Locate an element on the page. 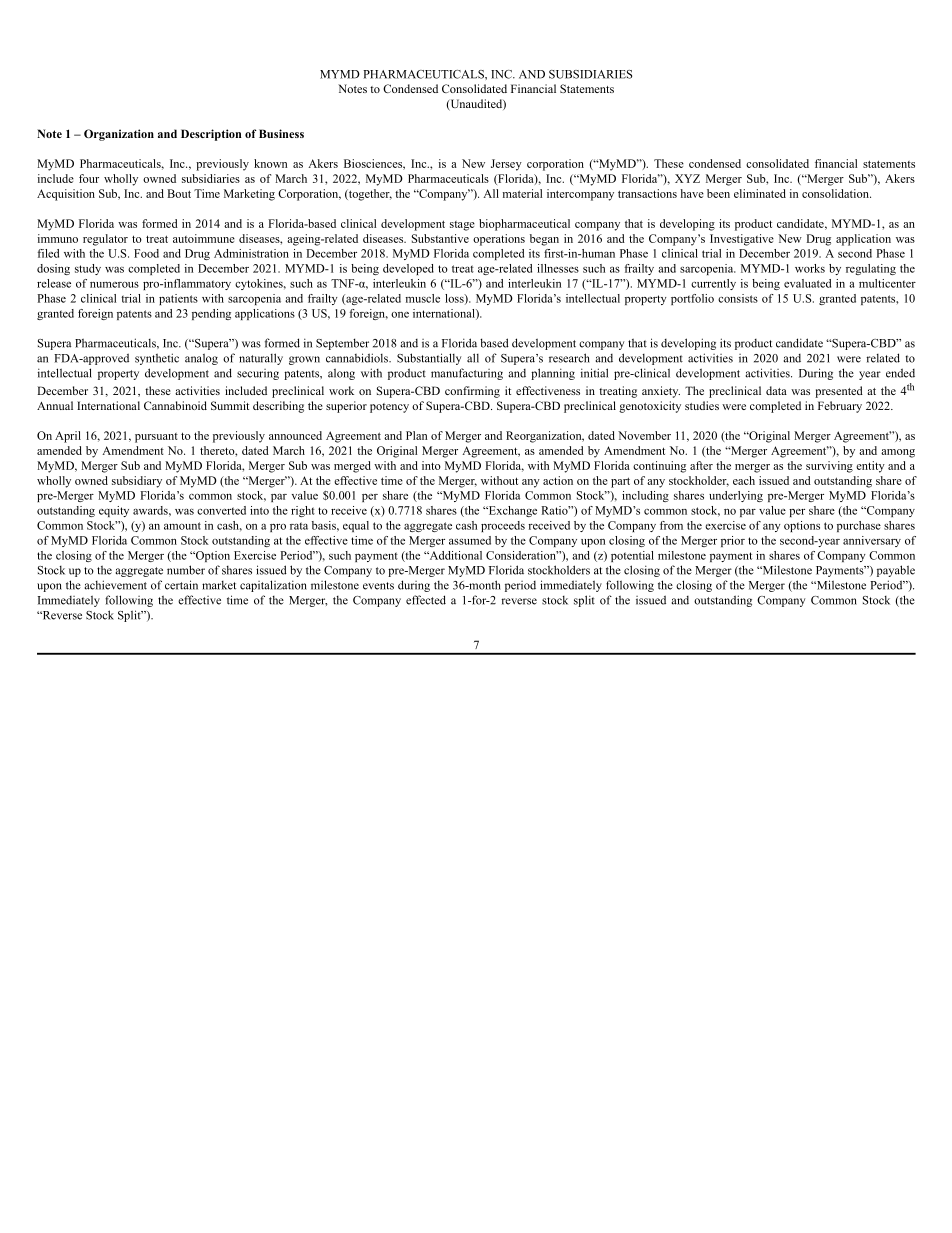  data is located at coordinates (776, 390).
